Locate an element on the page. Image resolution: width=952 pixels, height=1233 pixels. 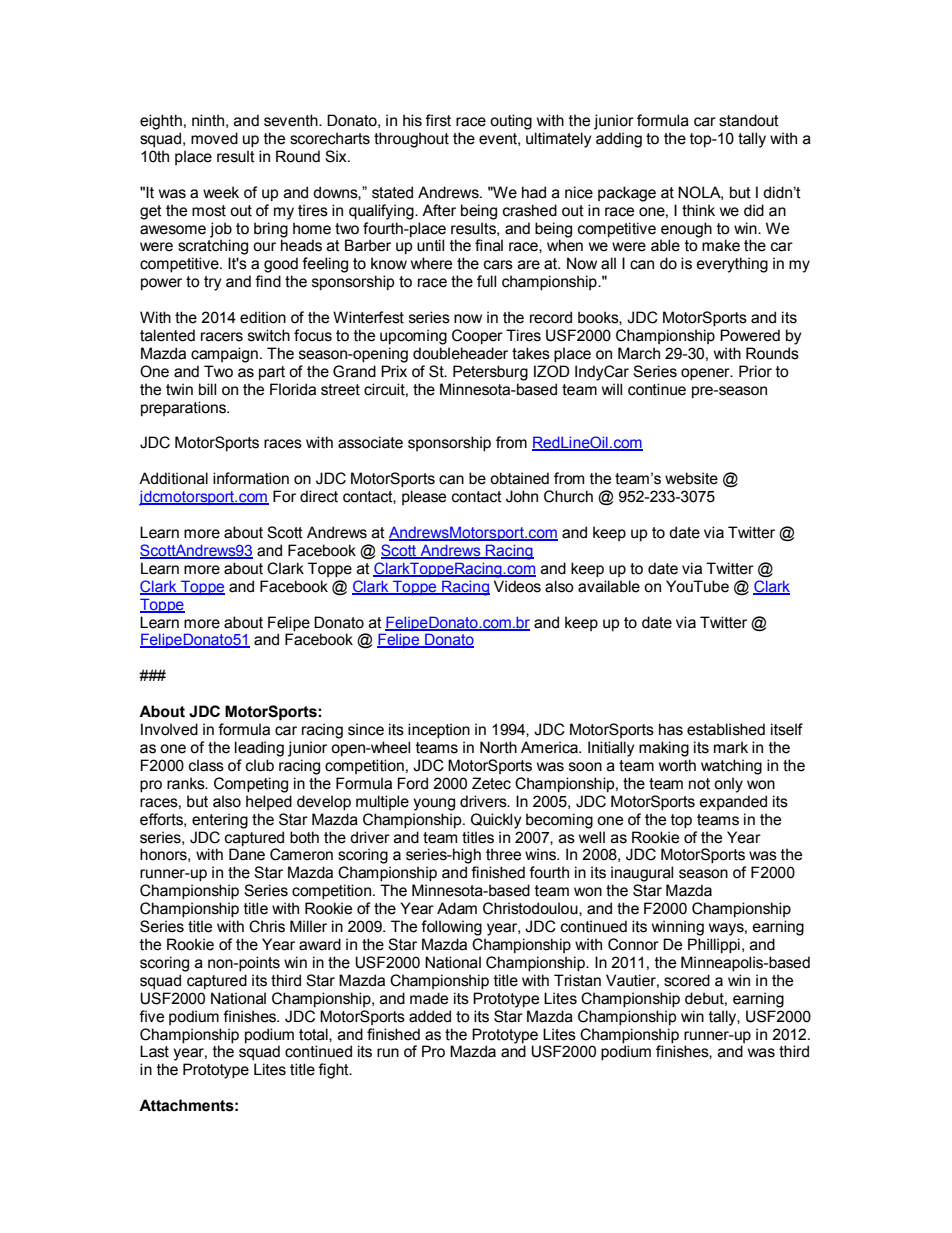
first is located at coordinates (438, 120).
